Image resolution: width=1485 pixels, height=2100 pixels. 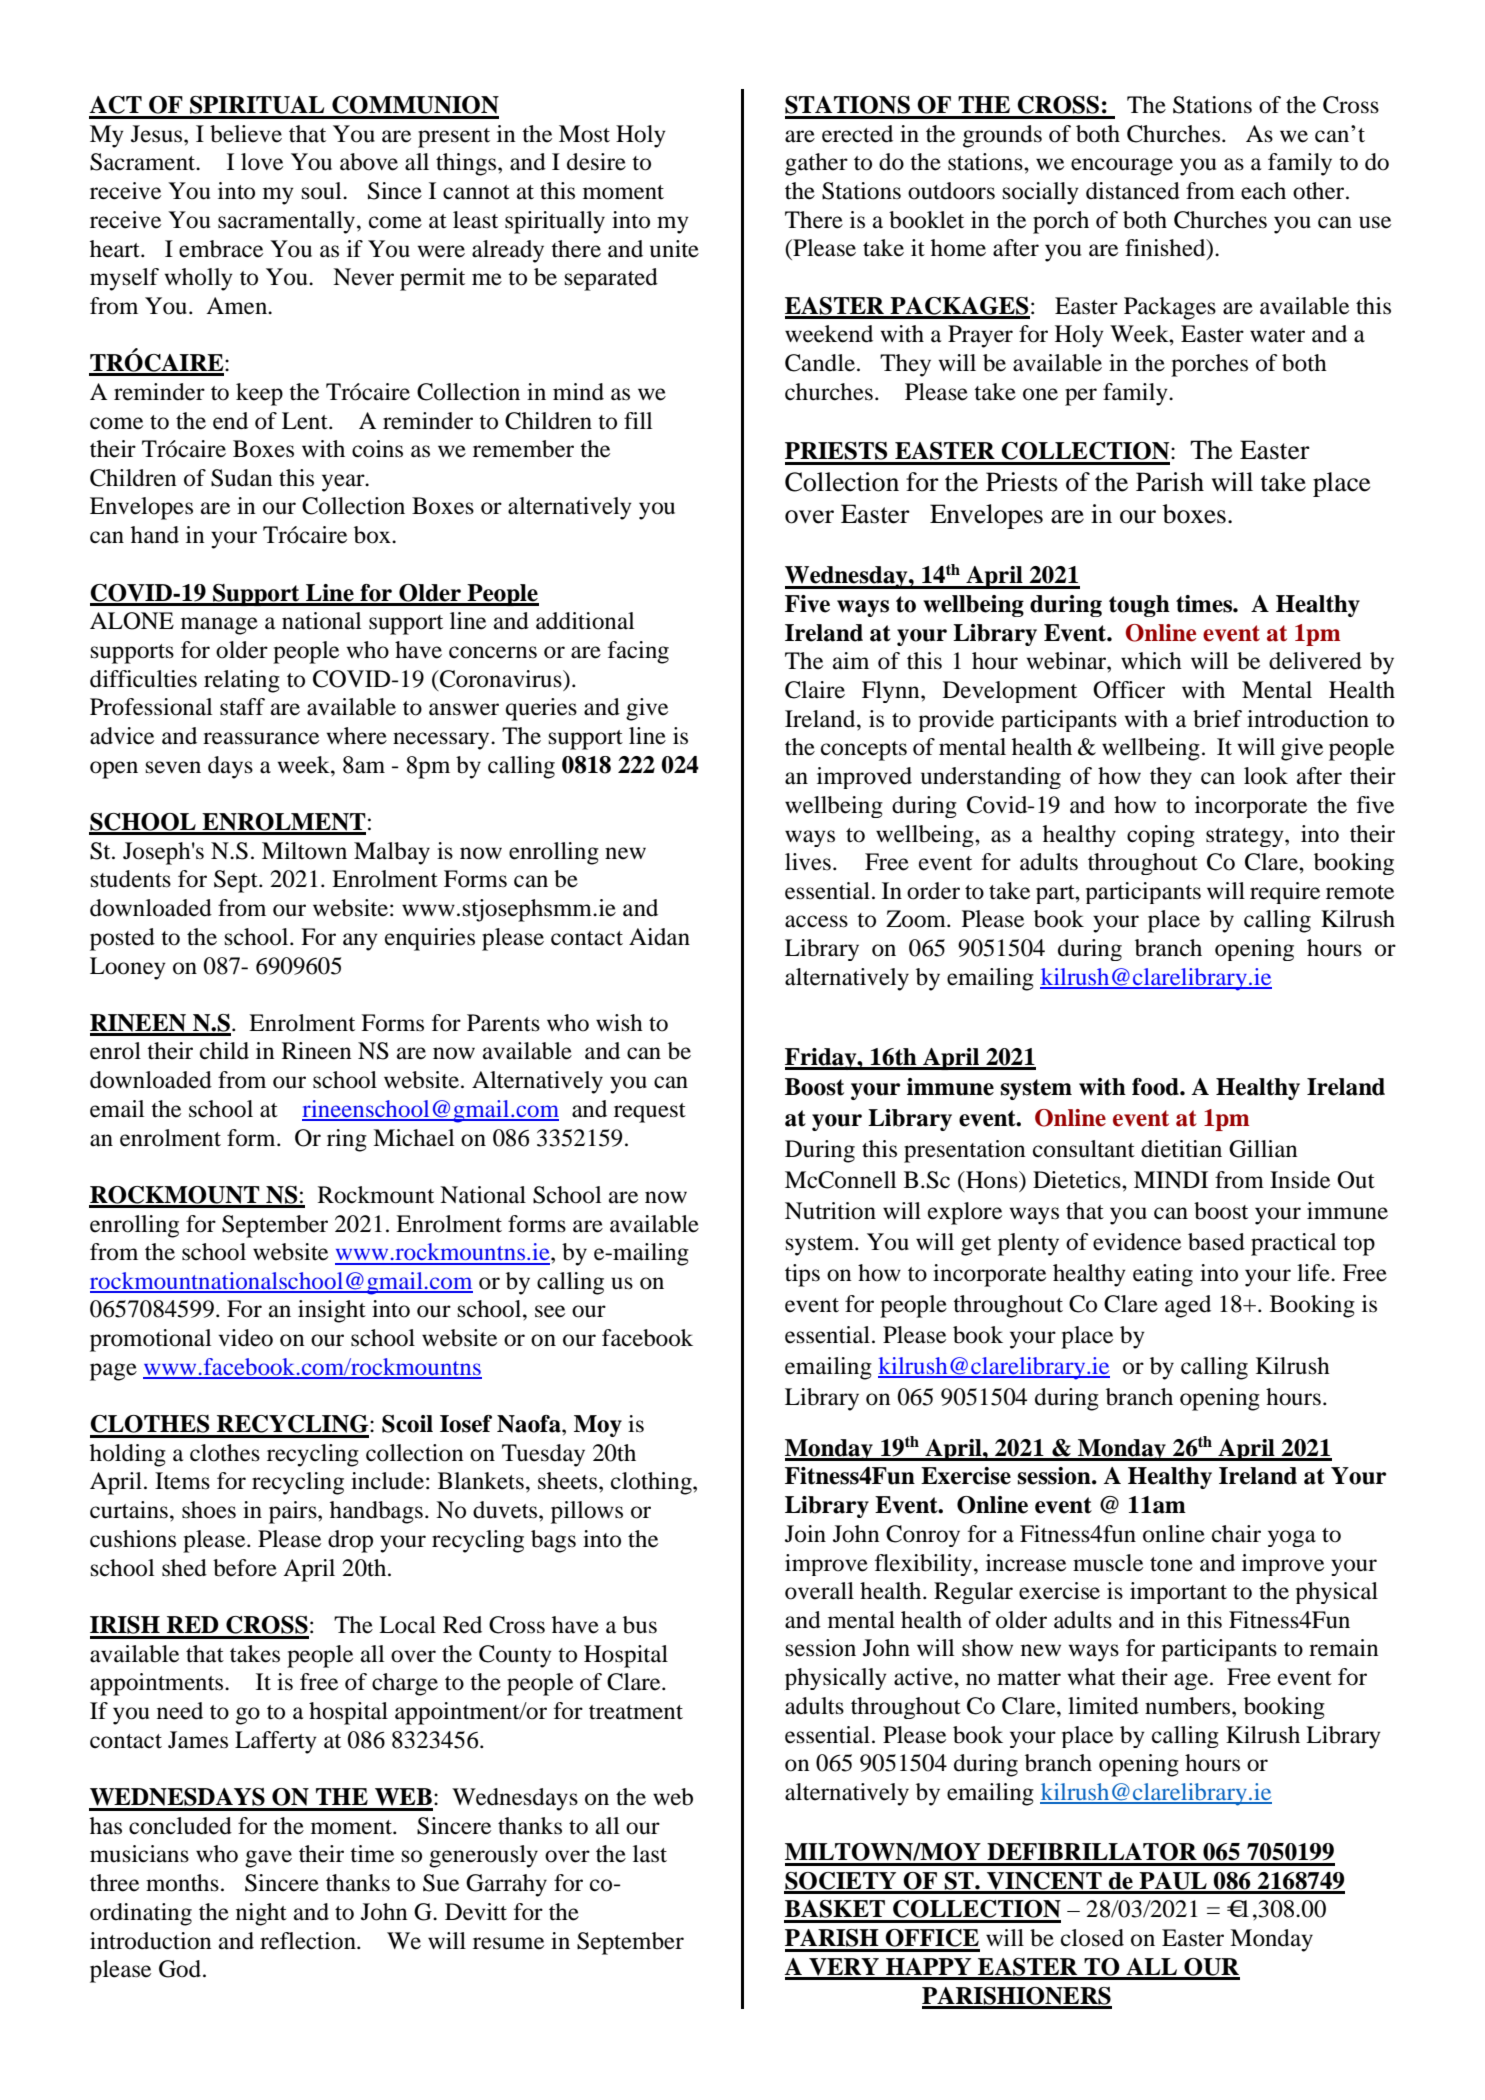 I want to click on each, so click(x=1263, y=191).
